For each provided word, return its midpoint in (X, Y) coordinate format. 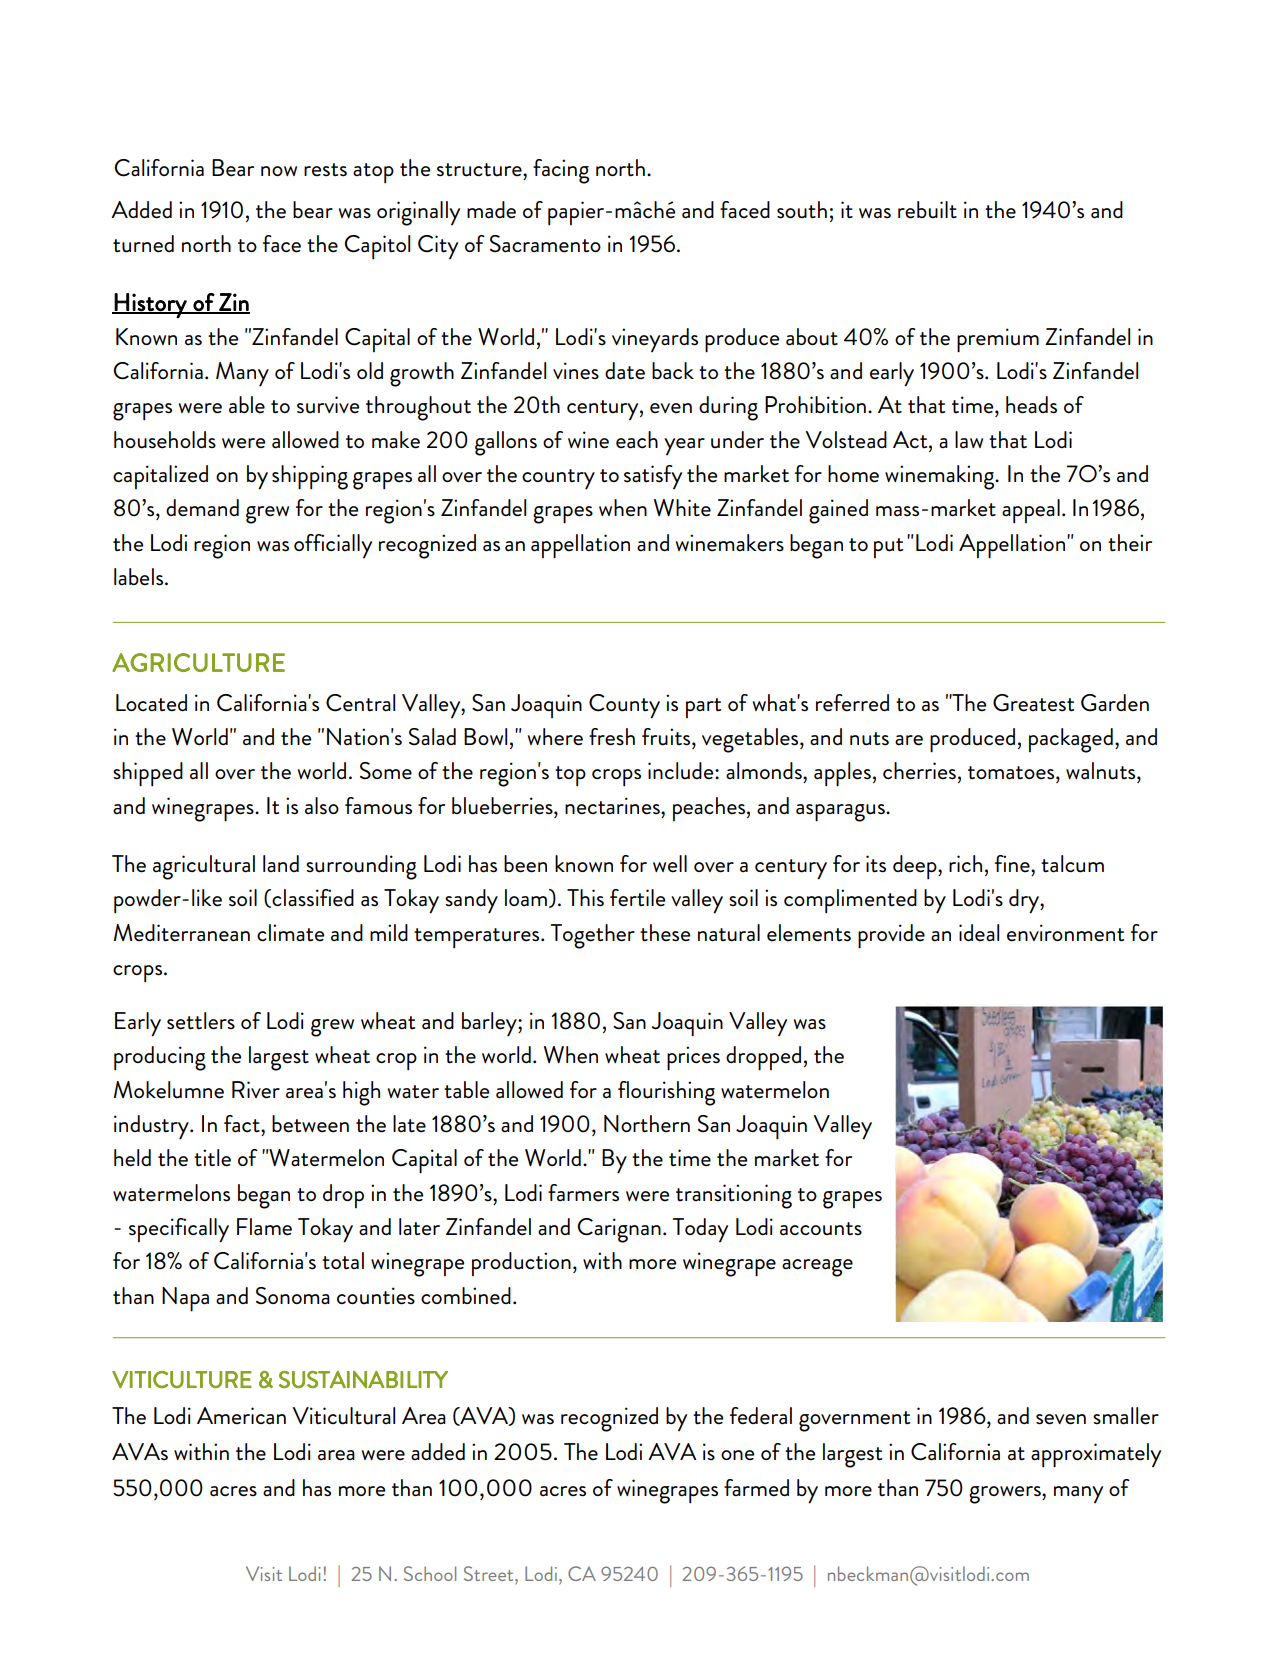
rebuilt (927, 210)
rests (325, 170)
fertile (637, 898)
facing (561, 171)
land (281, 864)
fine (1013, 864)
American (241, 1416)
